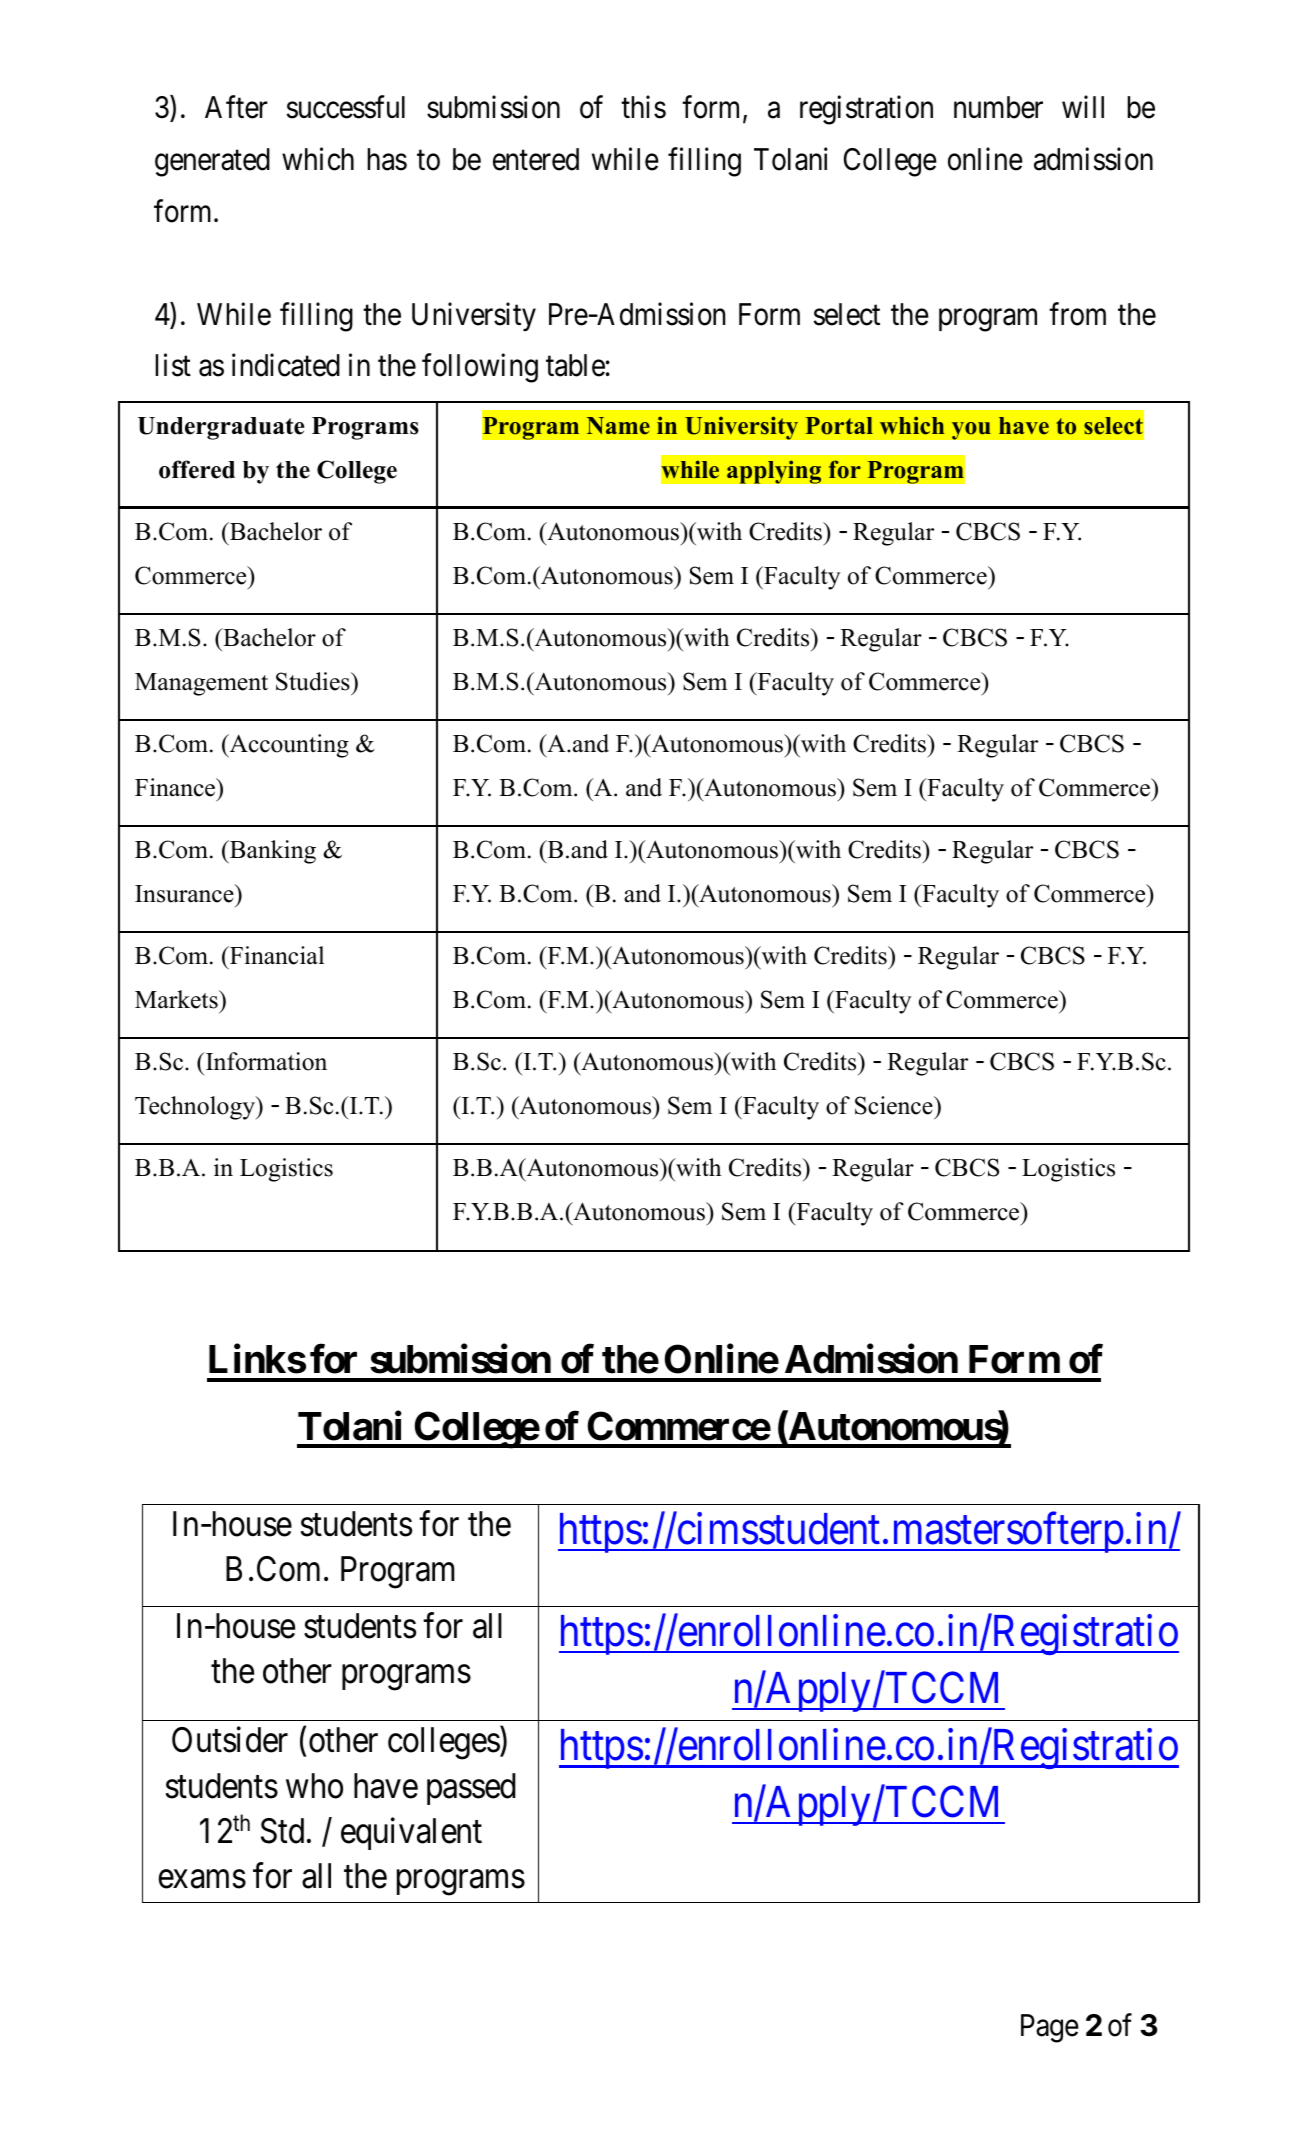  I want to click on entered, so click(536, 159).
